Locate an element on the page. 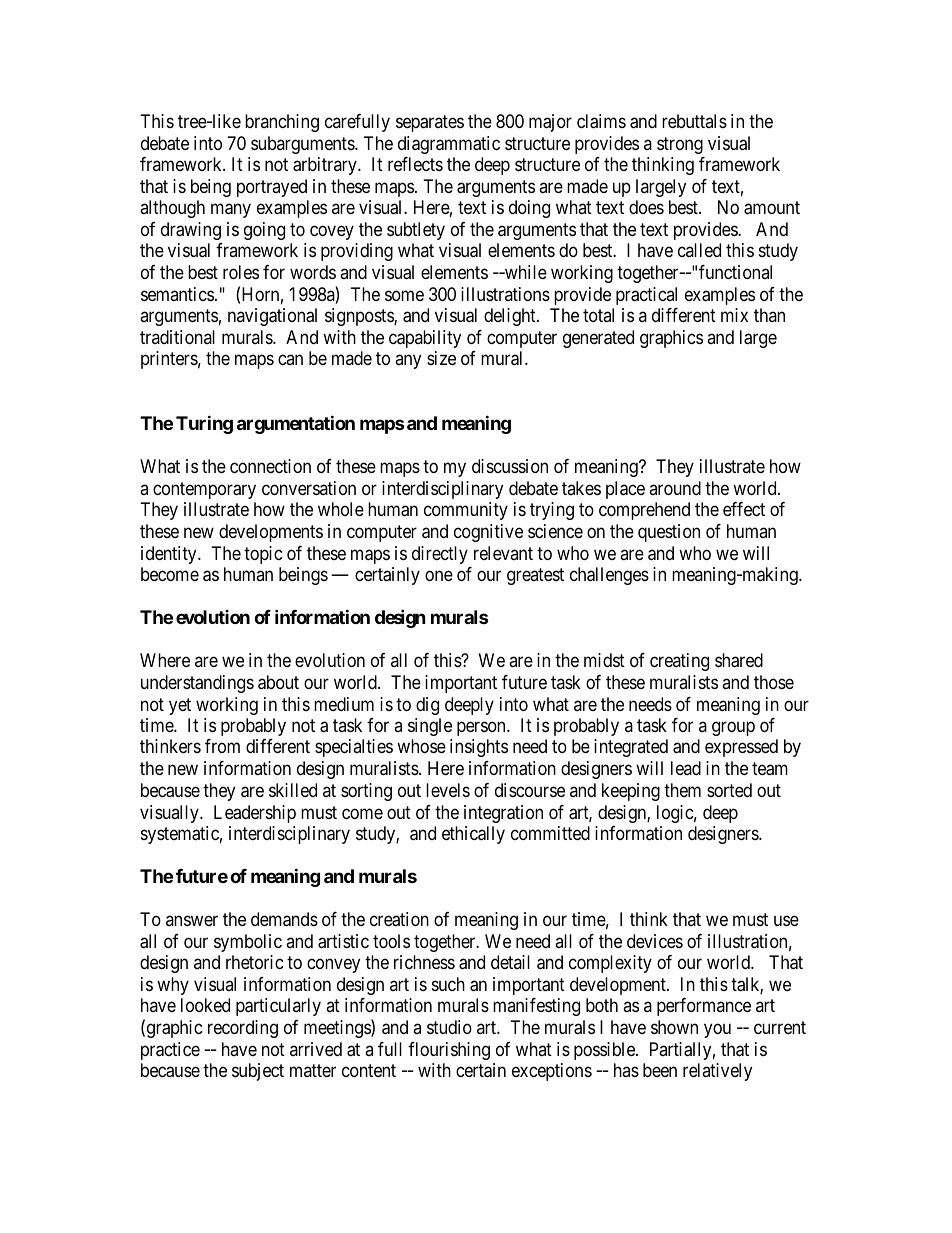 The image size is (952, 1233). strong is located at coordinates (680, 145).
